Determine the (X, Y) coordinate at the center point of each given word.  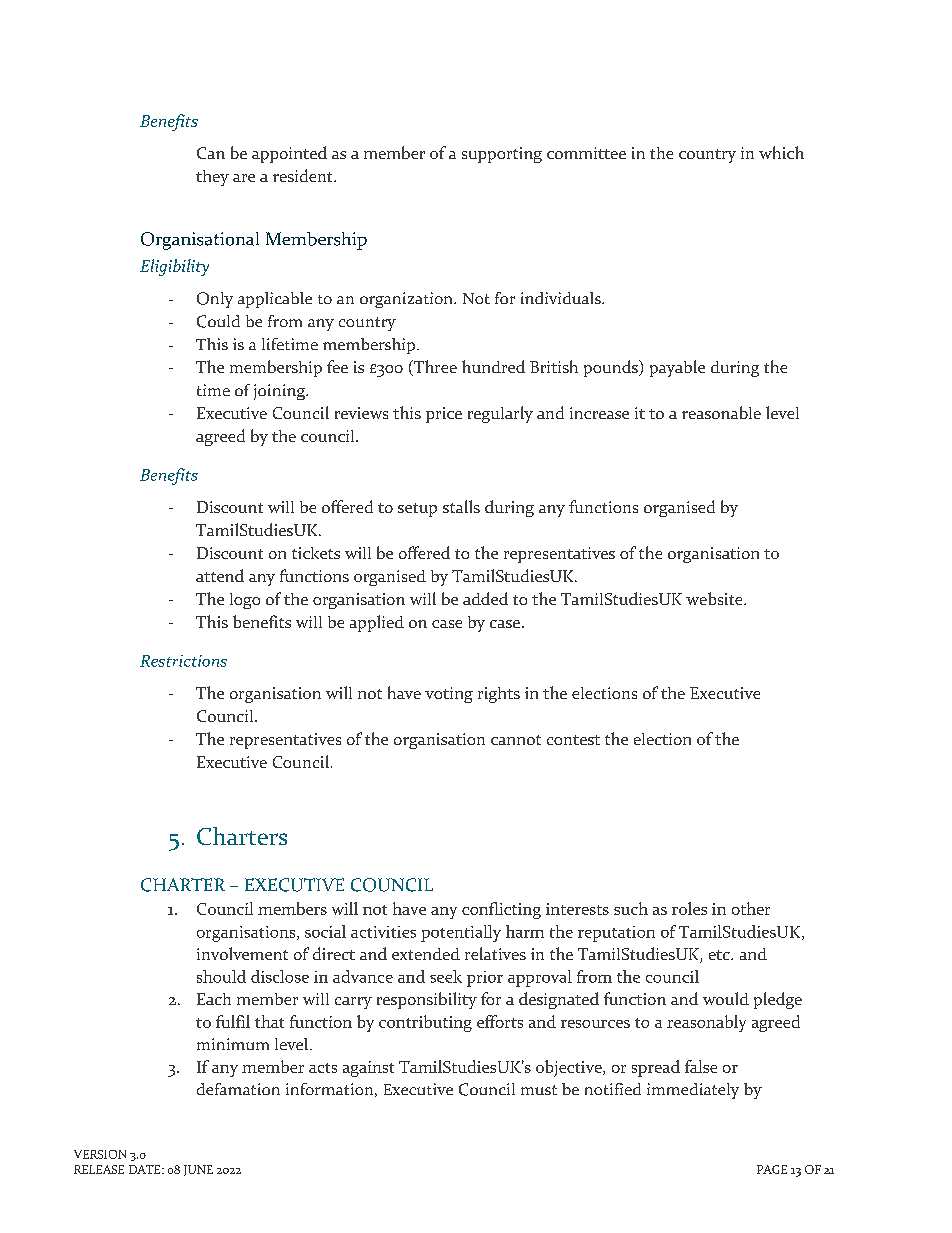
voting (449, 695)
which (781, 152)
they (212, 178)
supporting (502, 155)
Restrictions (183, 661)
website (715, 598)
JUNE (198, 1170)
